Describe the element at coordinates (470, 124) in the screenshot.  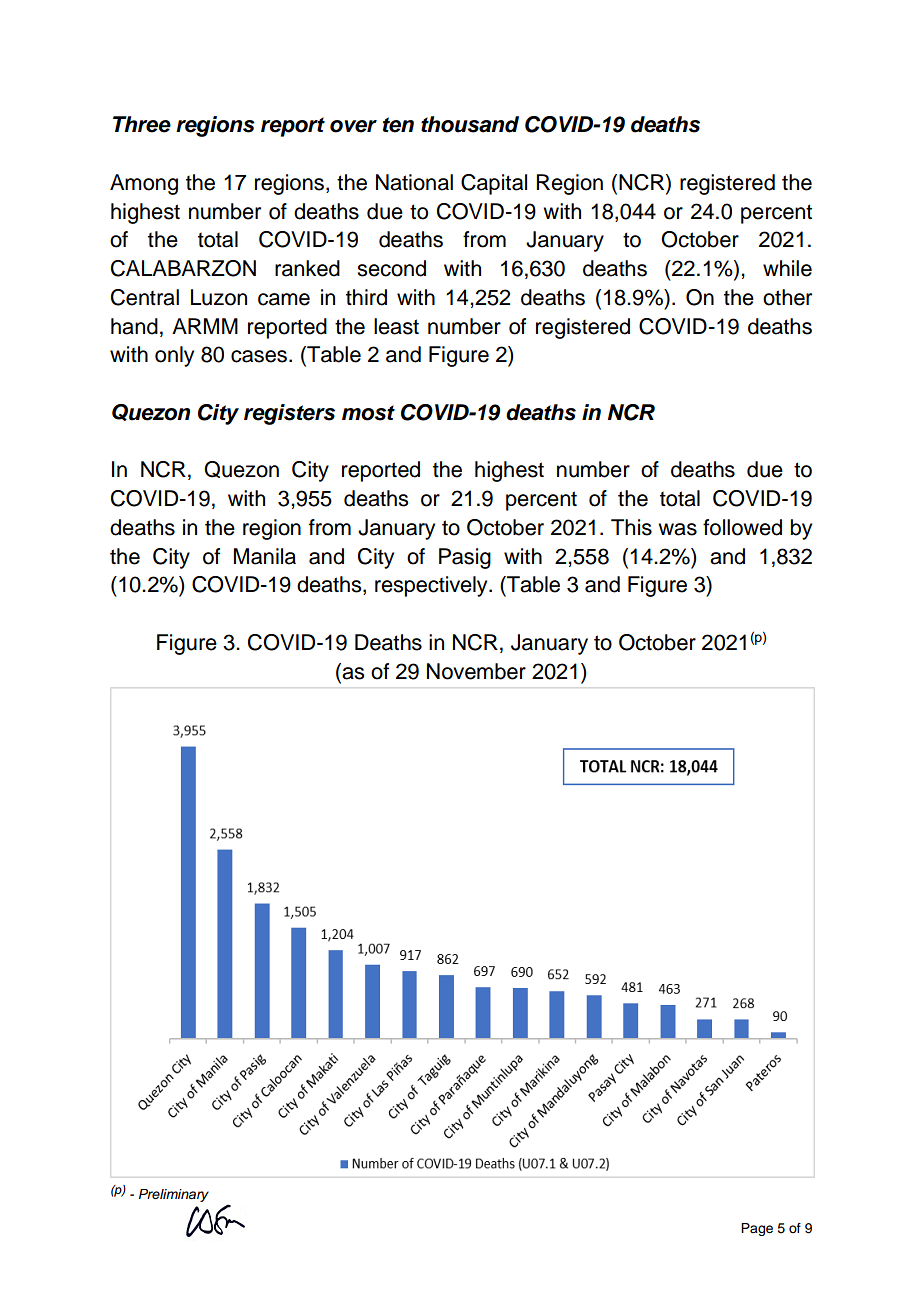
I see `thousand` at that location.
